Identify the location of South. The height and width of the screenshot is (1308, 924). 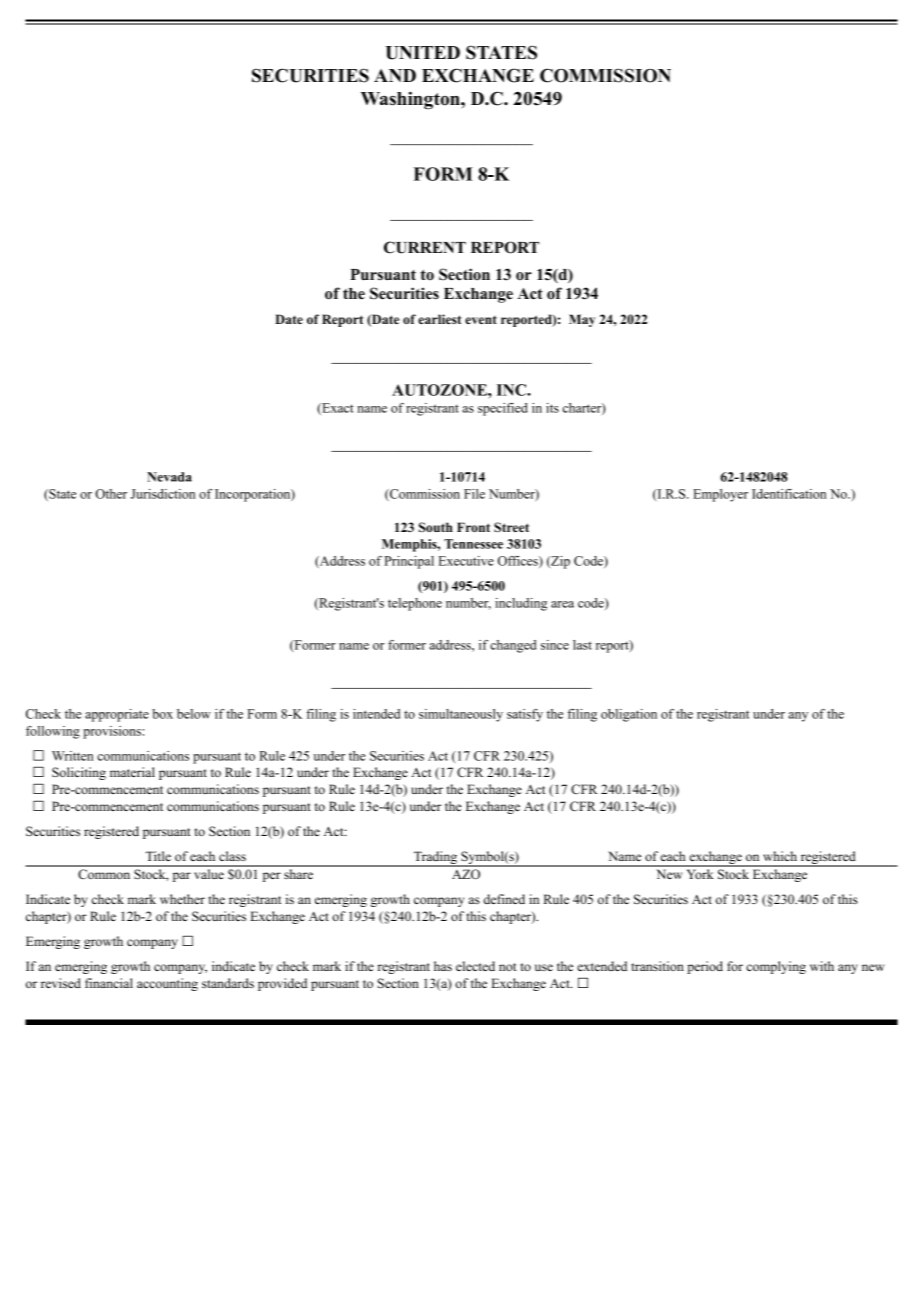
(436, 527).
